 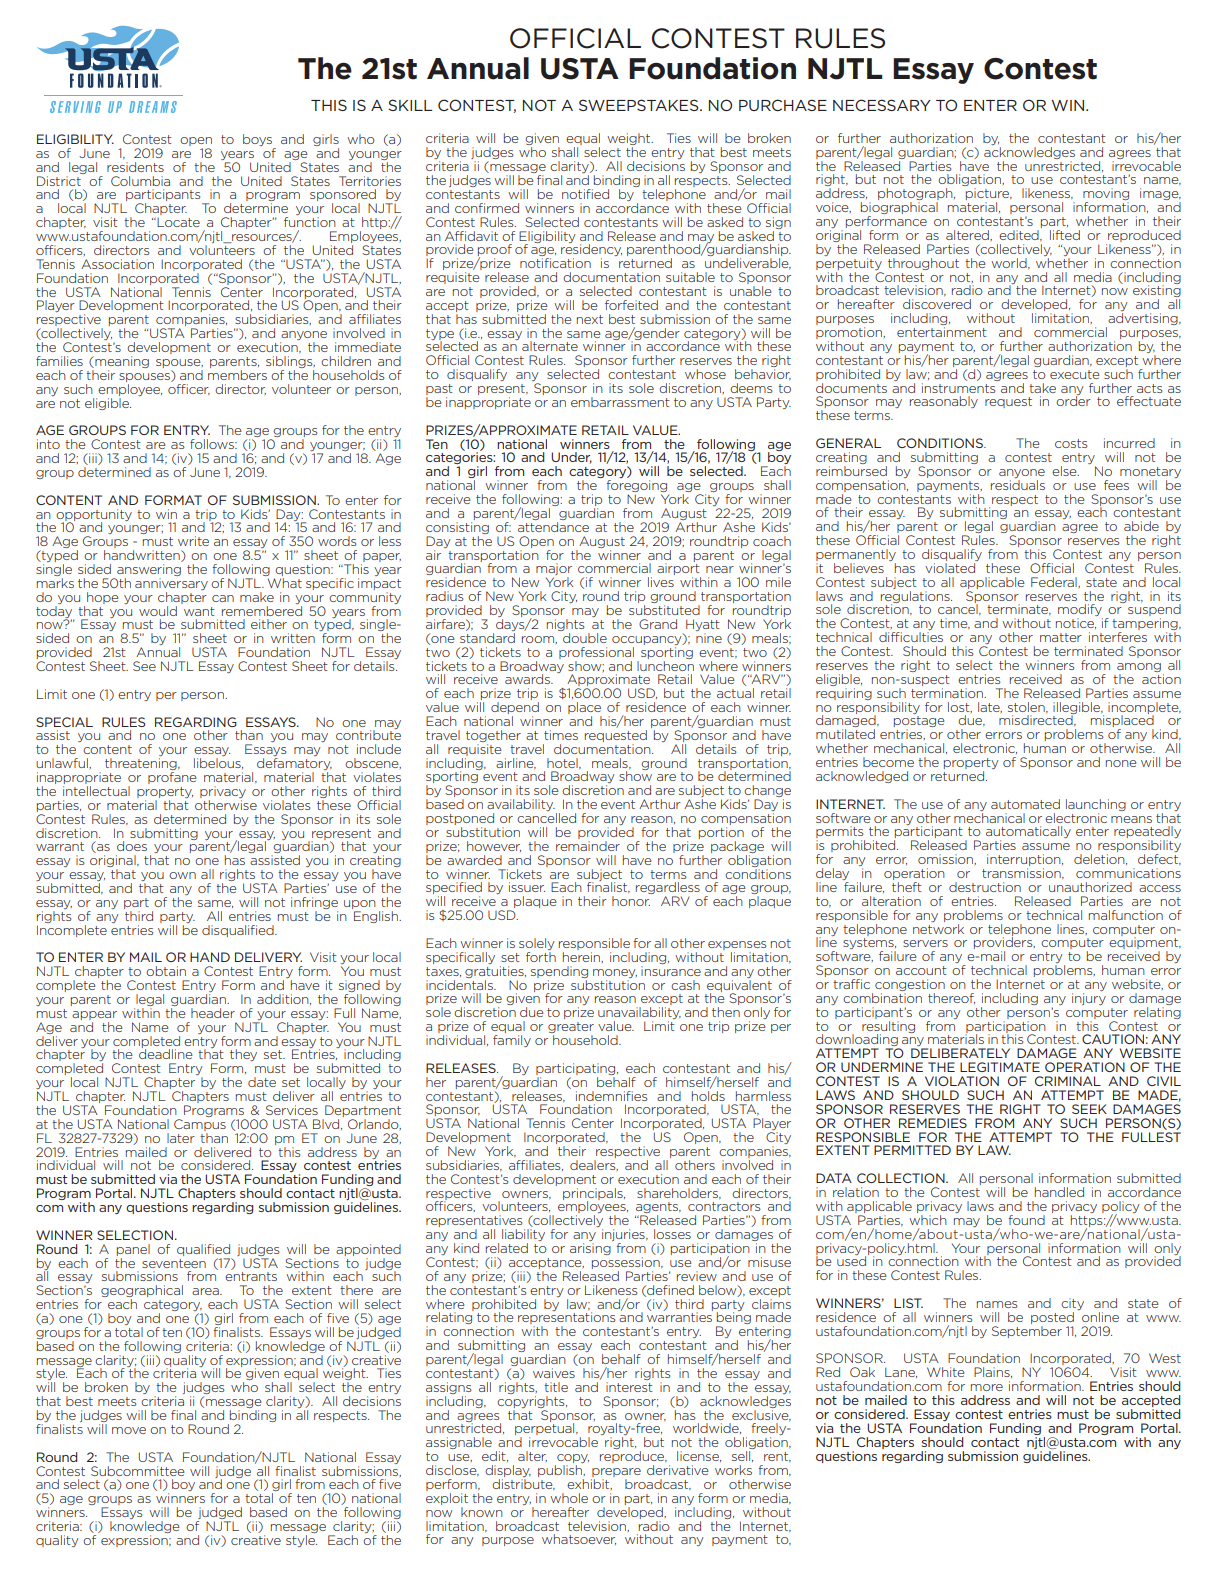 I want to click on residents, so click(x=135, y=167).
